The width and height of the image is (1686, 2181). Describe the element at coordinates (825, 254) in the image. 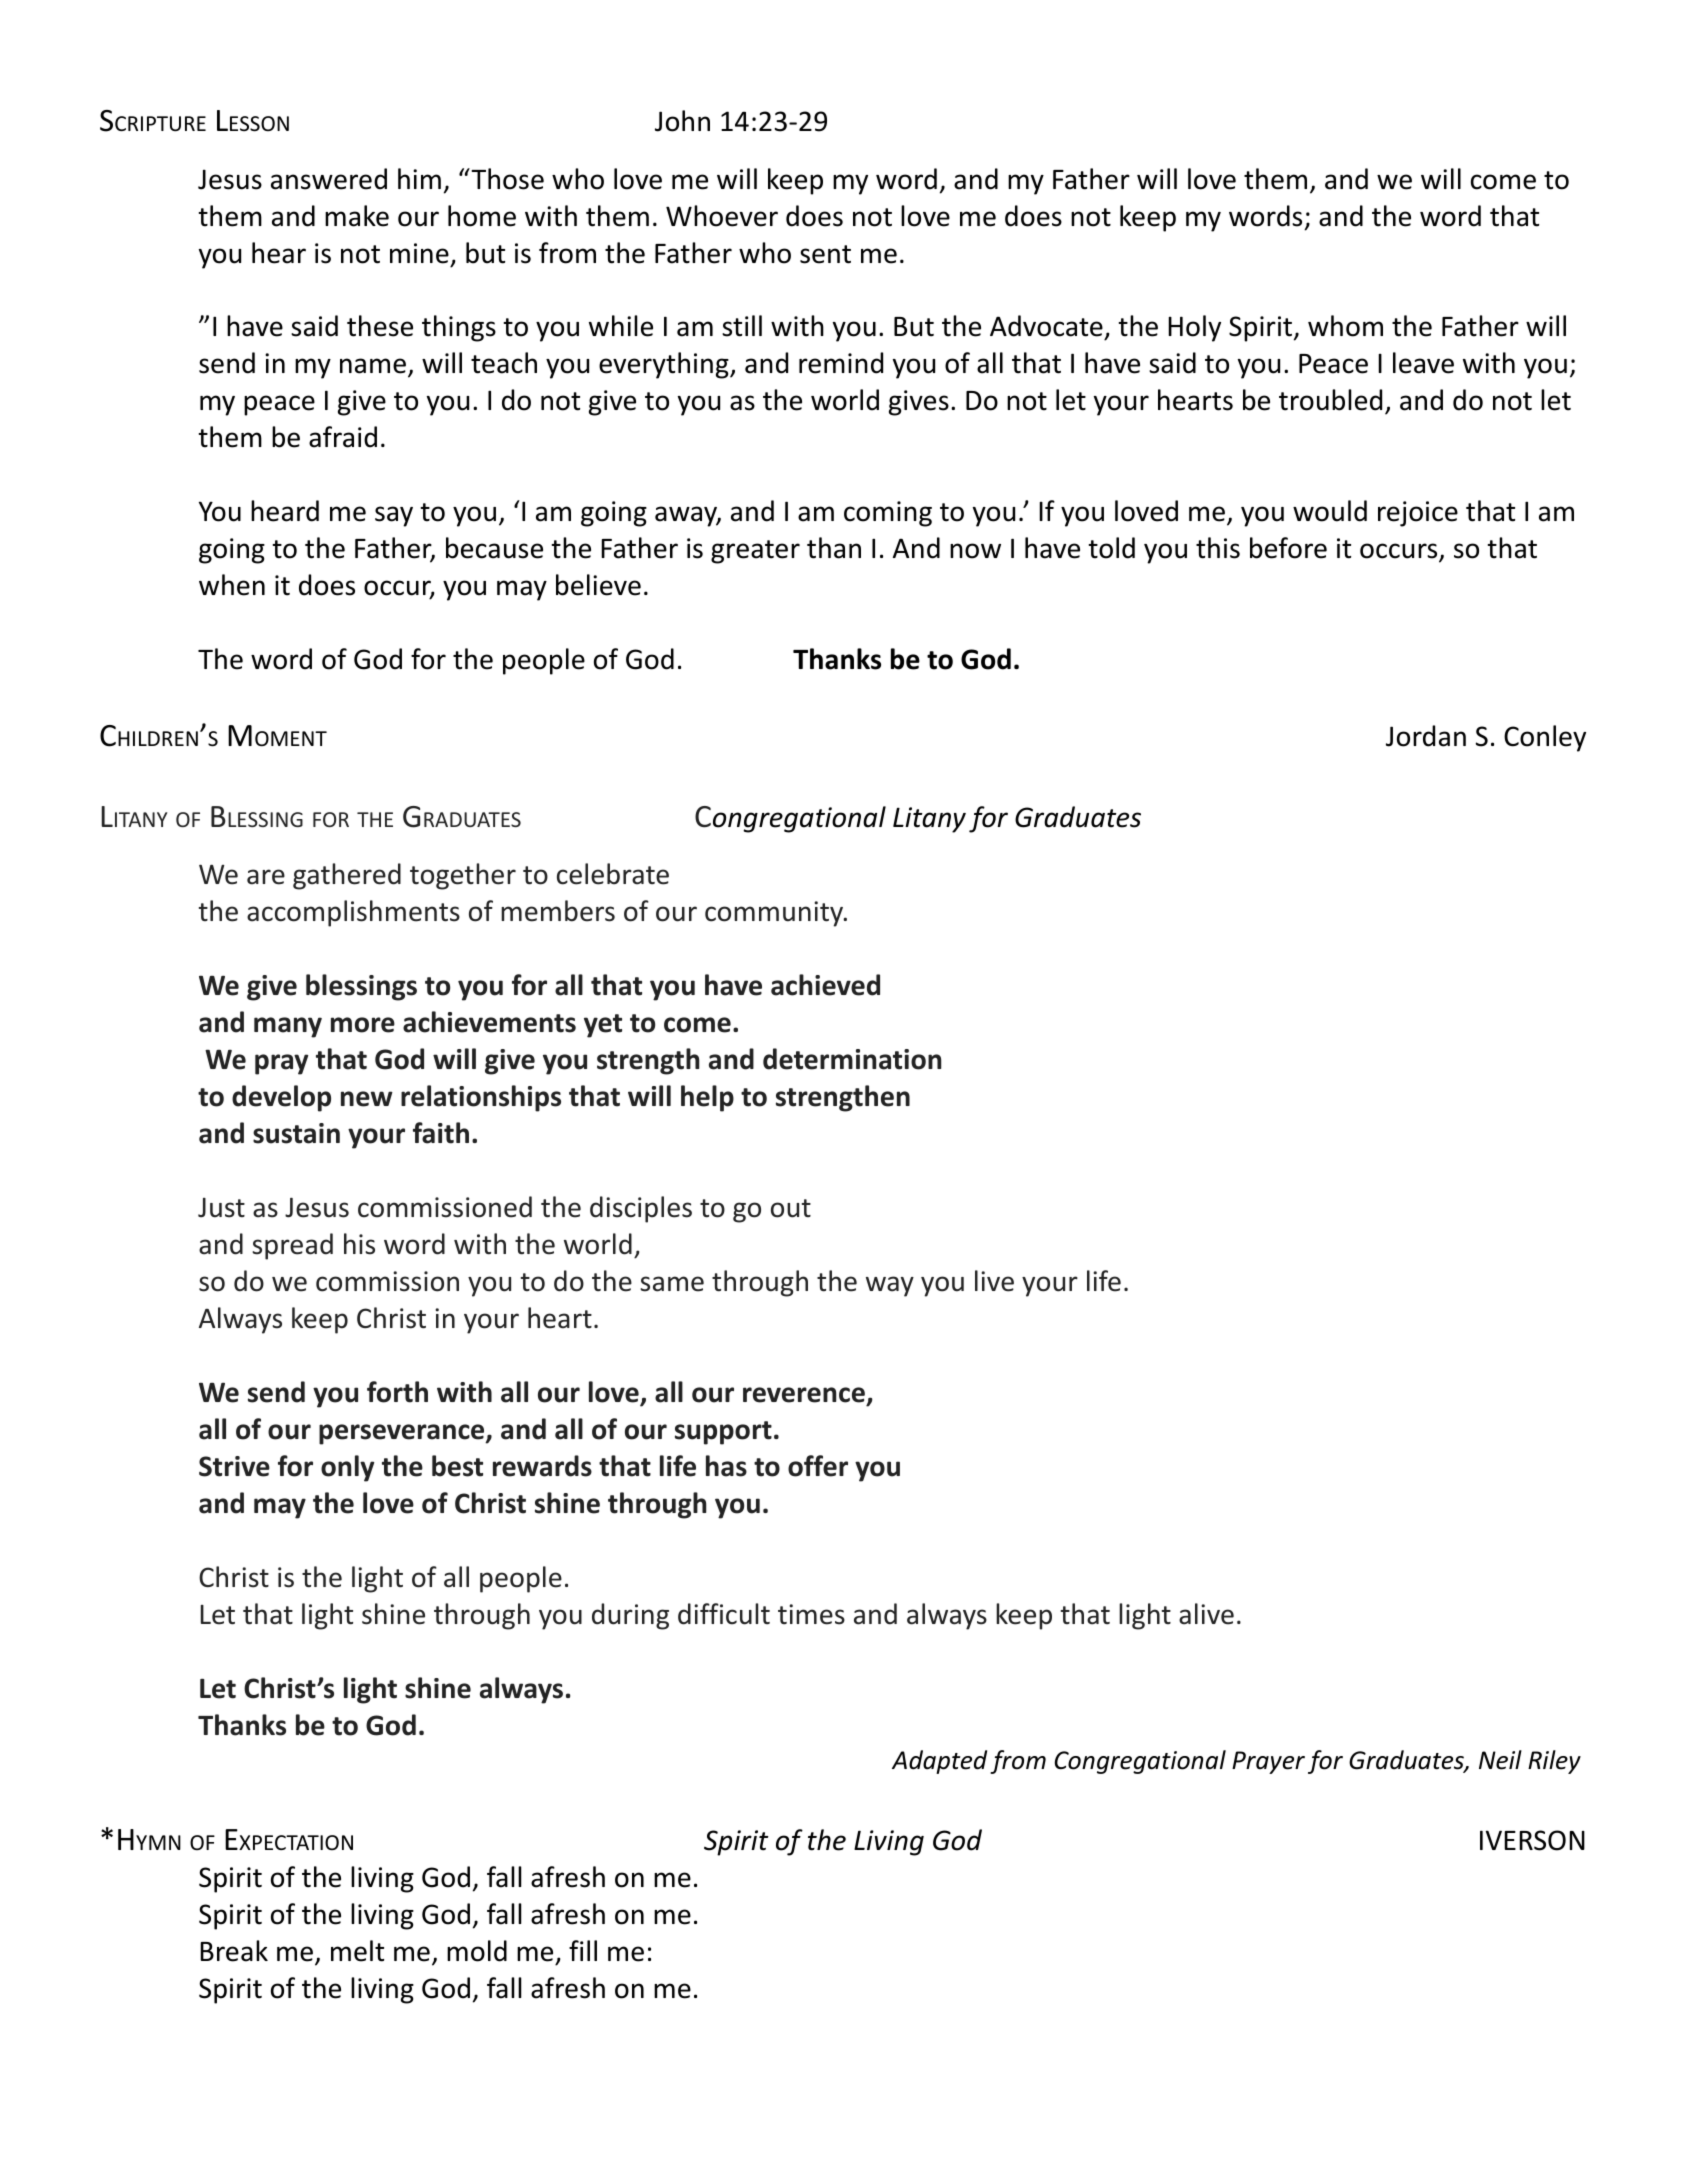

I see `sent` at that location.
